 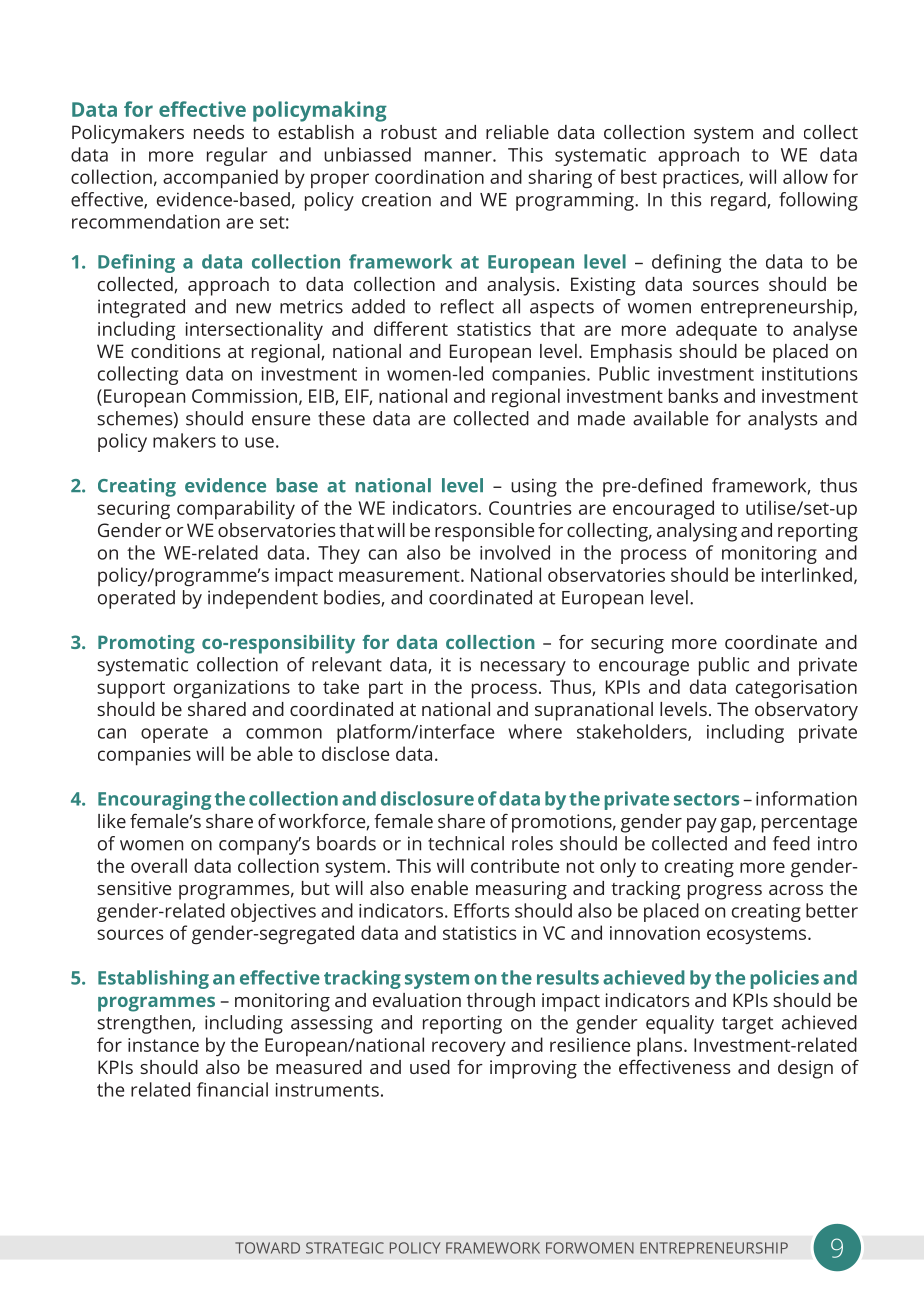 I want to click on manner, so click(x=459, y=156).
